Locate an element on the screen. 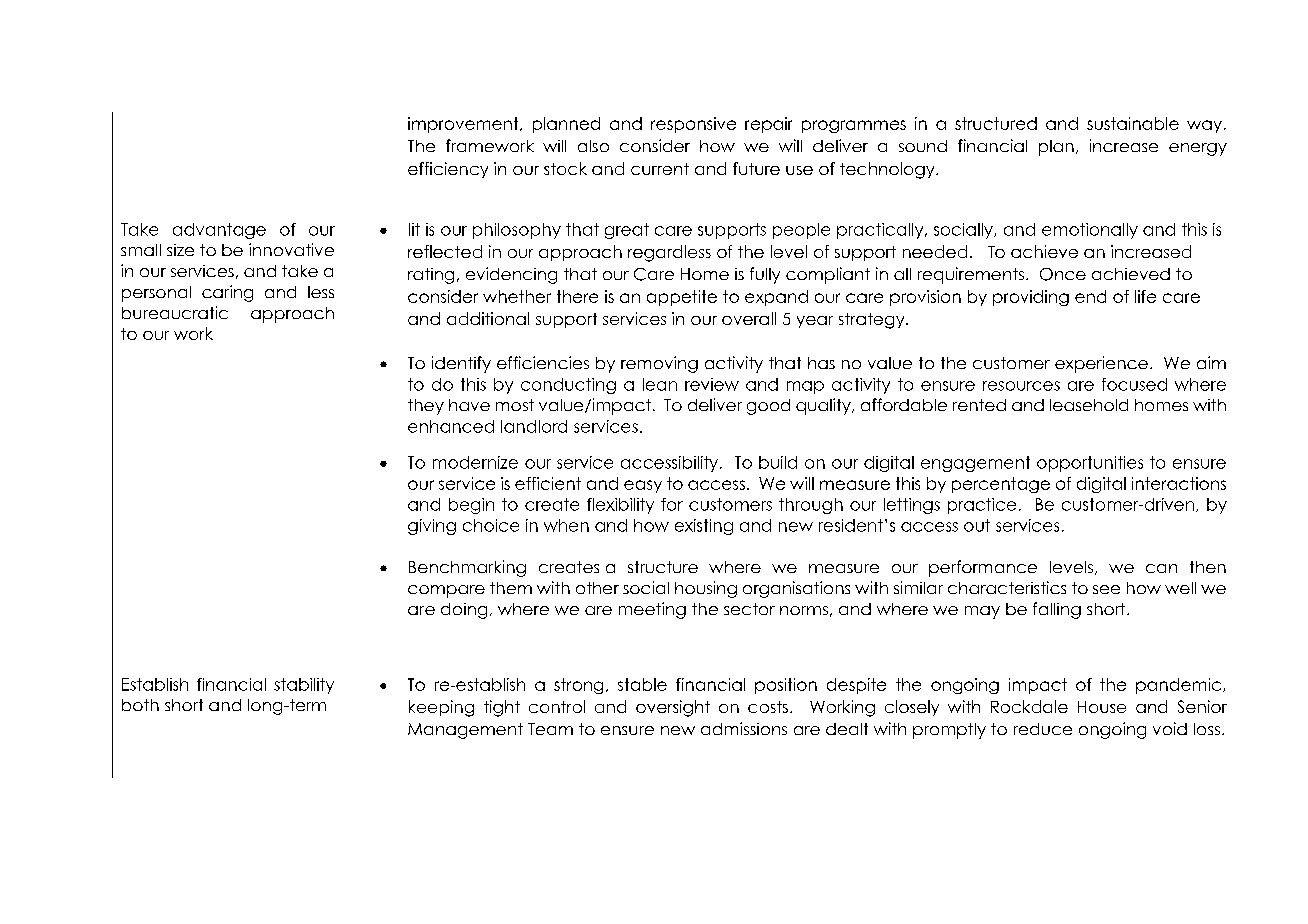 This screenshot has width=1308, height=924. responsive is located at coordinates (693, 125).
